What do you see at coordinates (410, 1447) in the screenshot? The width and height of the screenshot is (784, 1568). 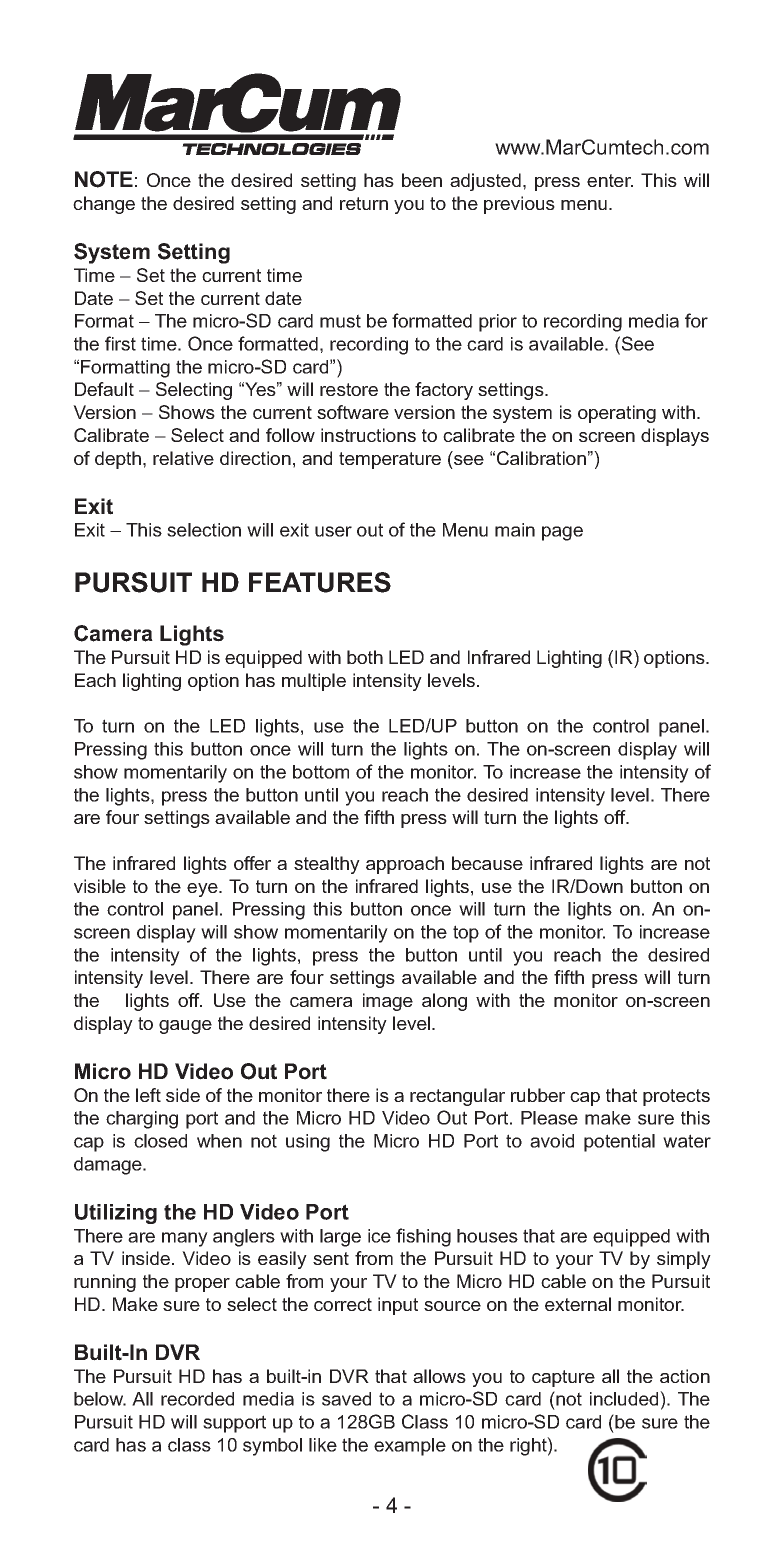 I see `example` at bounding box center [410, 1447].
